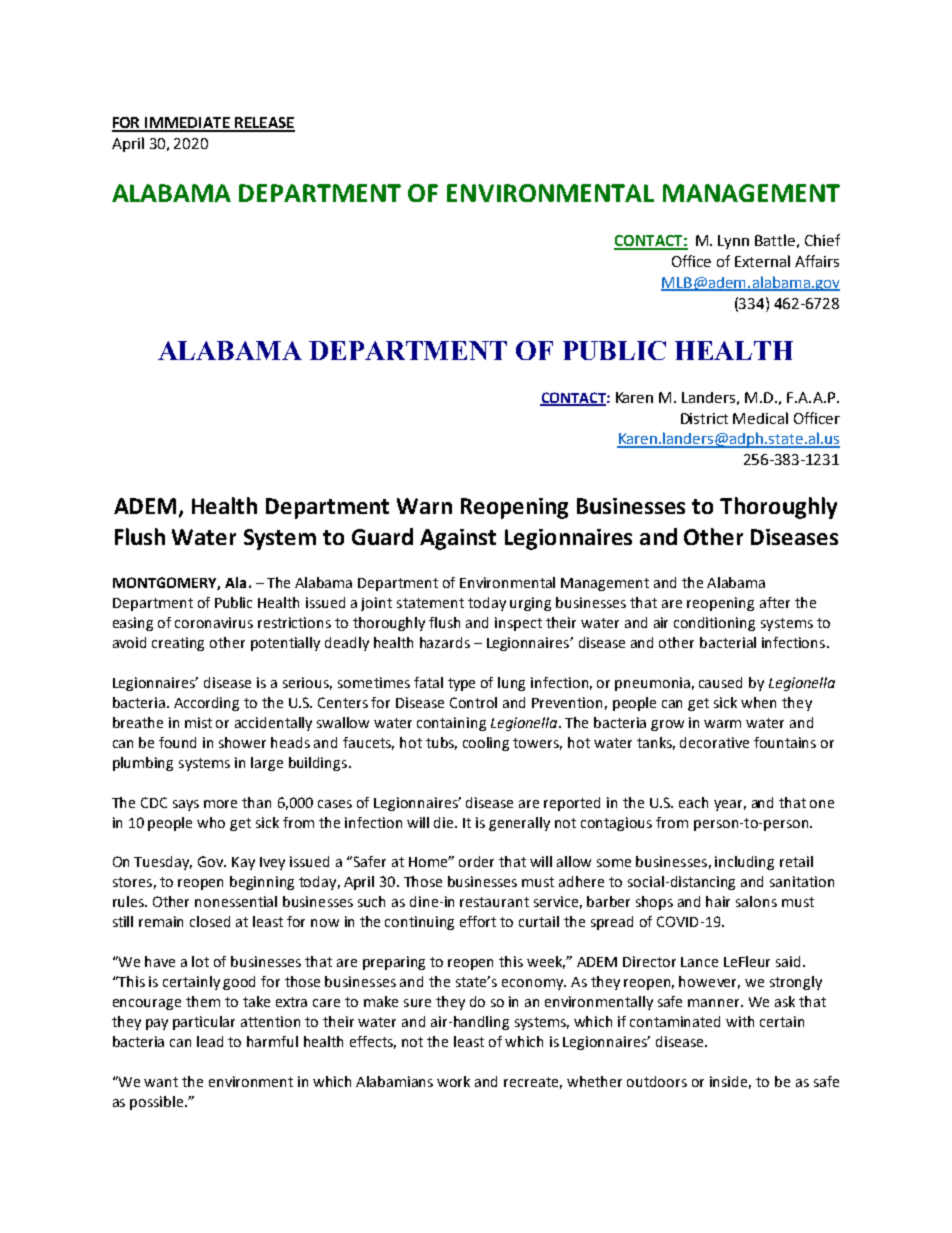 This screenshot has width=952, height=1233. I want to click on Warn, so click(424, 506).
